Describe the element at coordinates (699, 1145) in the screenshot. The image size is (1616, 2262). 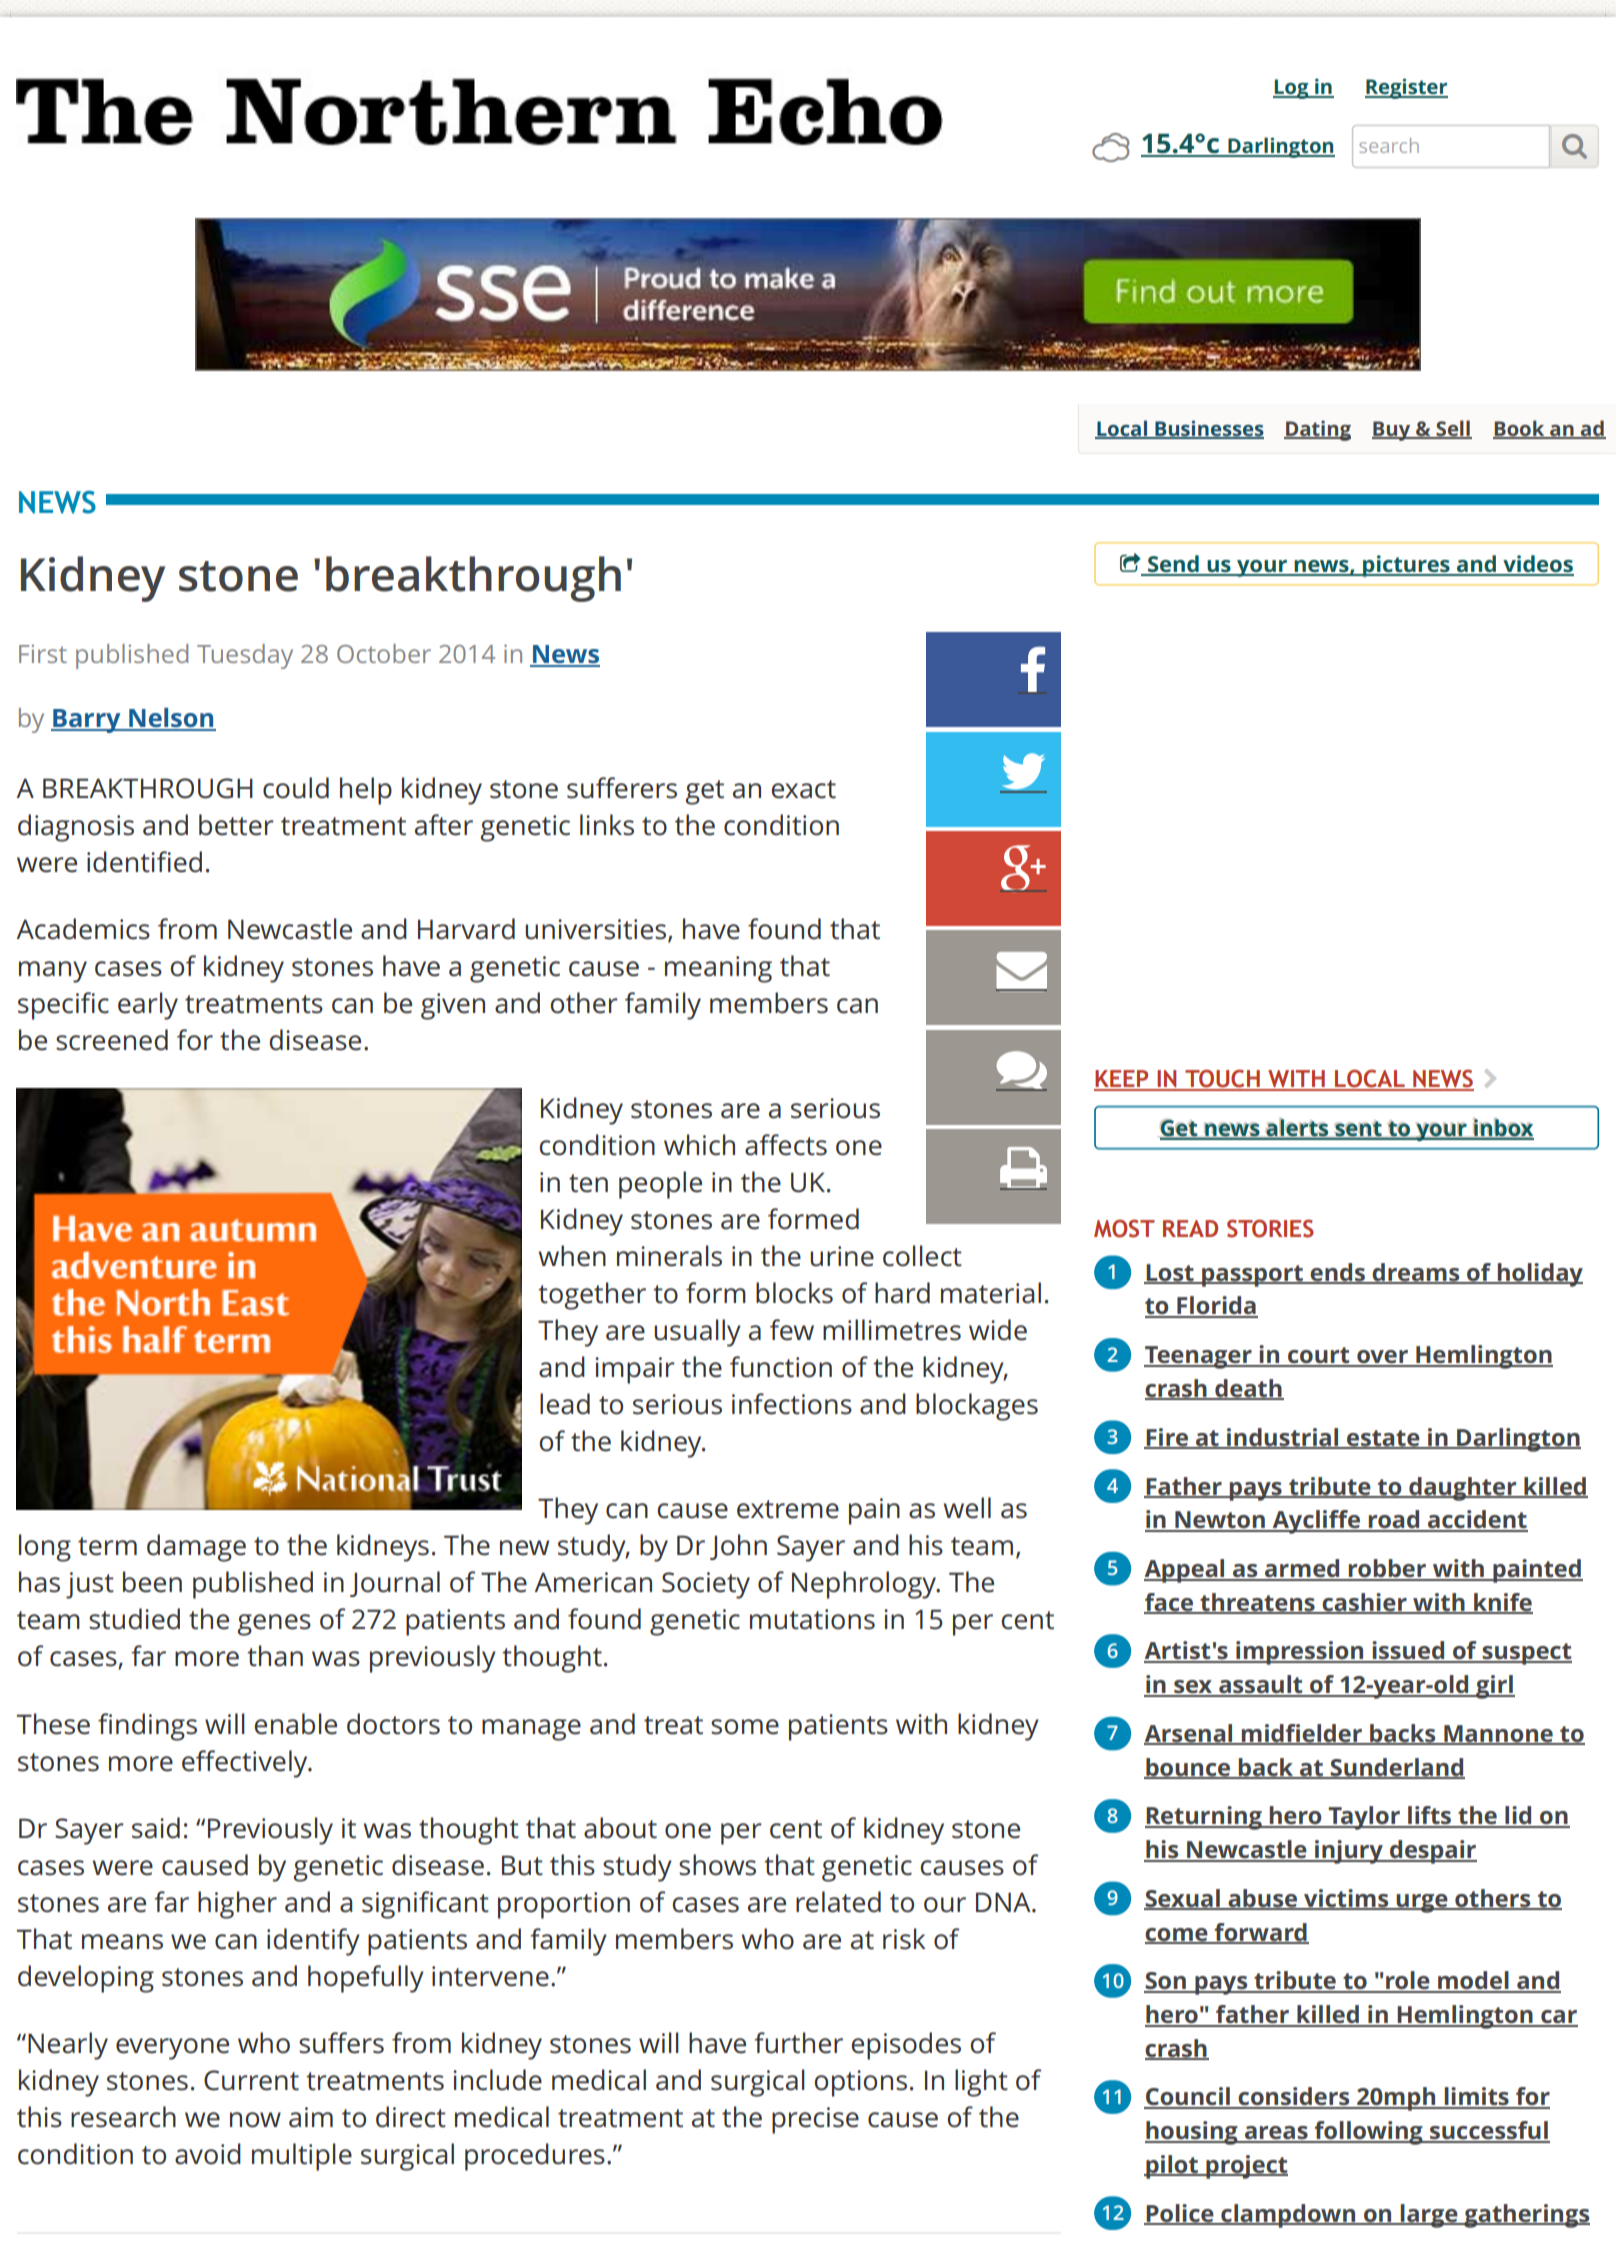
I see `which` at that location.
